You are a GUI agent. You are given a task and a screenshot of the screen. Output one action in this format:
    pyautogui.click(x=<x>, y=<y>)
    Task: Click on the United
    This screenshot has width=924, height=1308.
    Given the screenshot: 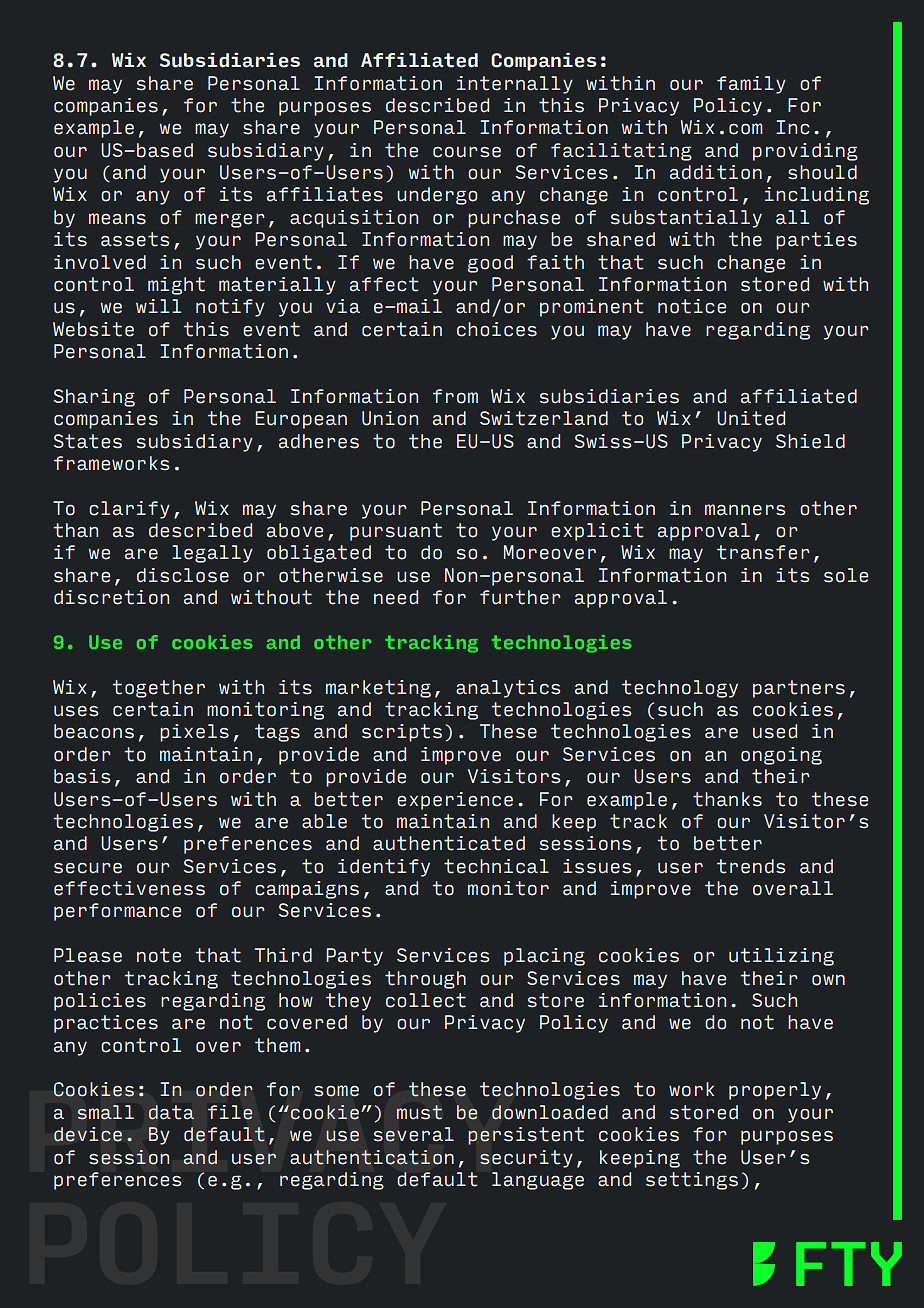 What is the action you would take?
    pyautogui.click(x=751, y=418)
